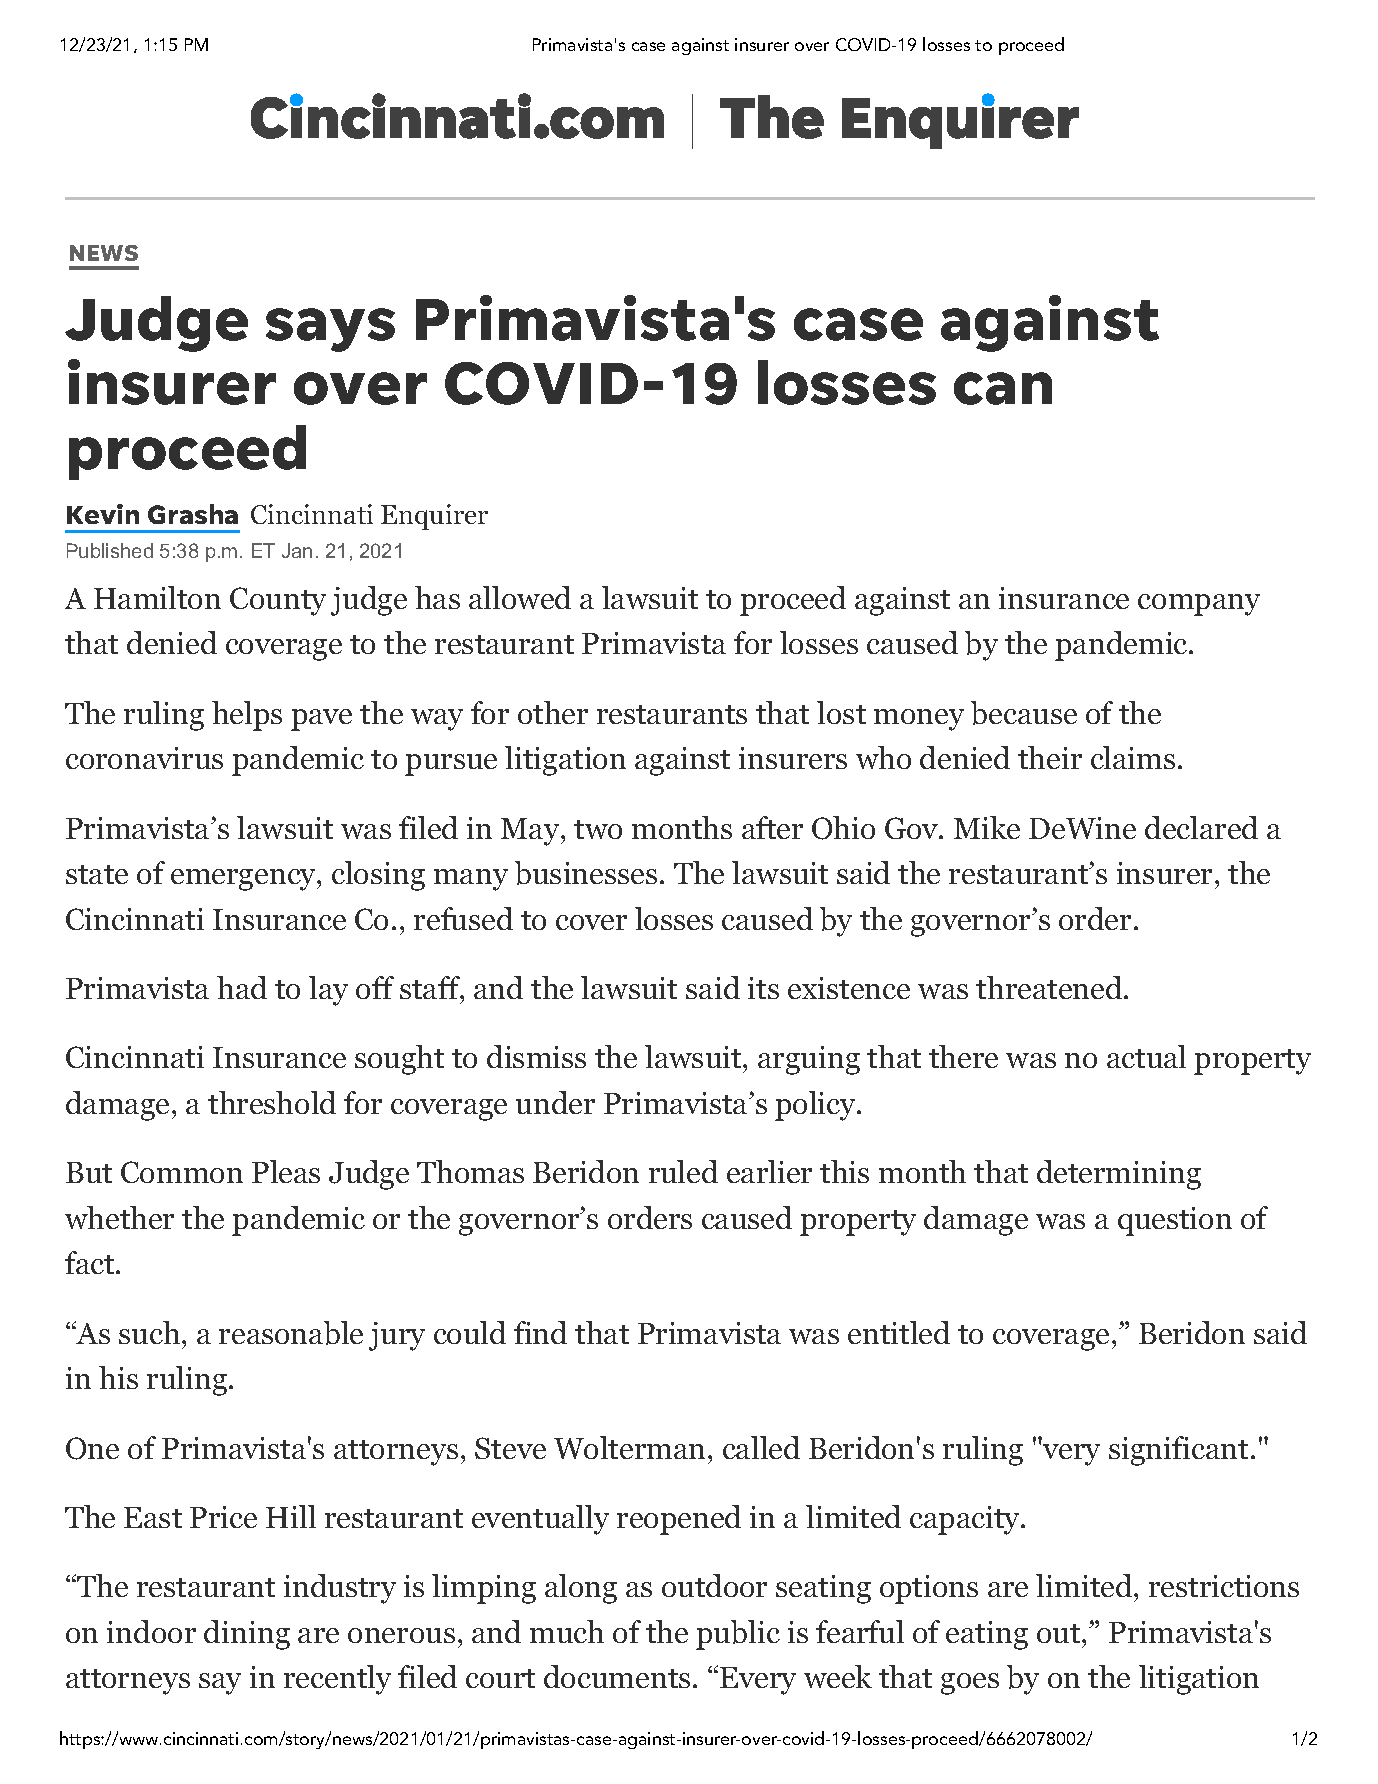  I want to click on Enquirer, so click(434, 517).
